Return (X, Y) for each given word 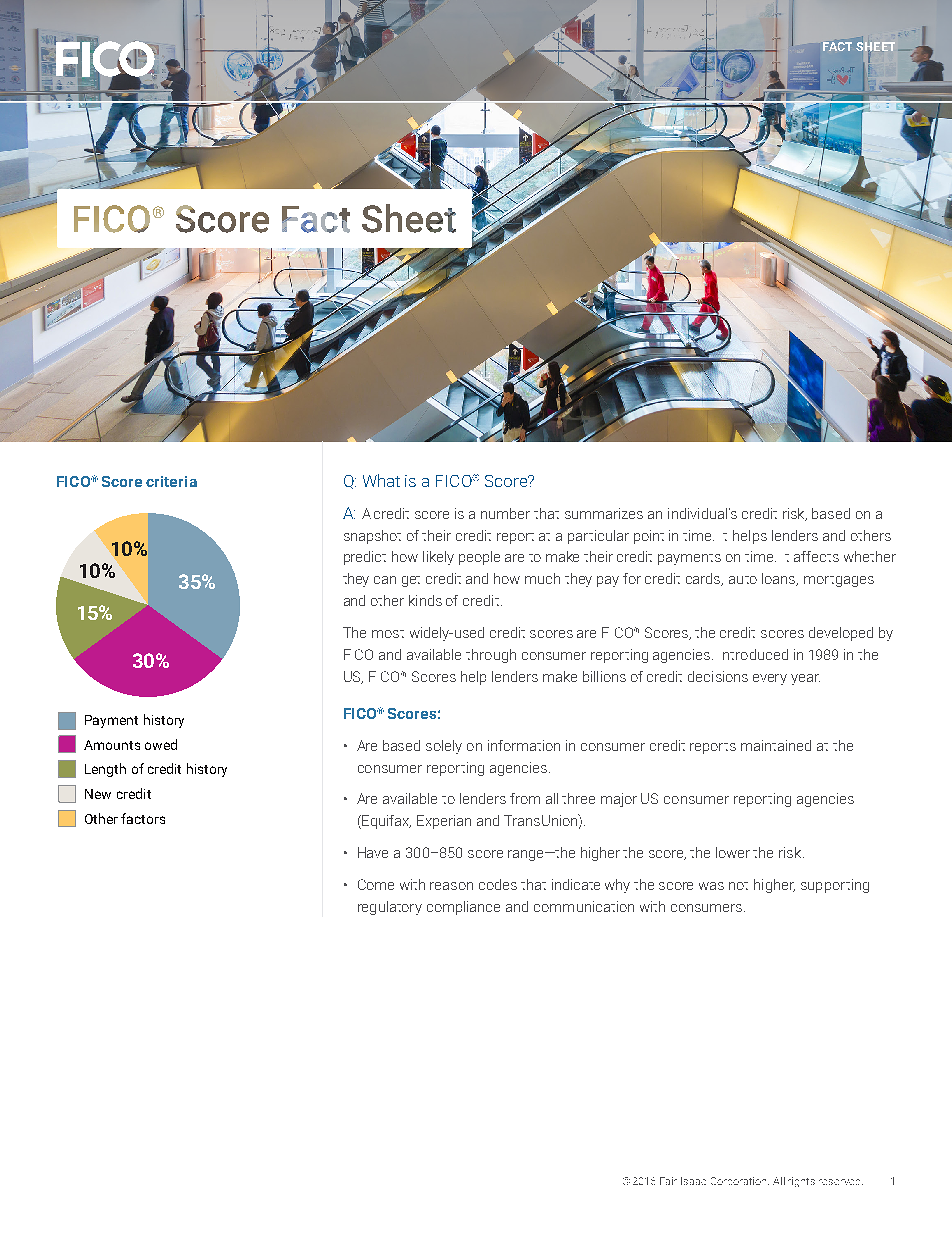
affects (816, 556)
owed (161, 744)
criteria (171, 481)
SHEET (875, 48)
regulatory (390, 908)
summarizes (604, 513)
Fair (668, 1181)
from (525, 798)
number (505, 513)
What (381, 480)
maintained (776, 745)
